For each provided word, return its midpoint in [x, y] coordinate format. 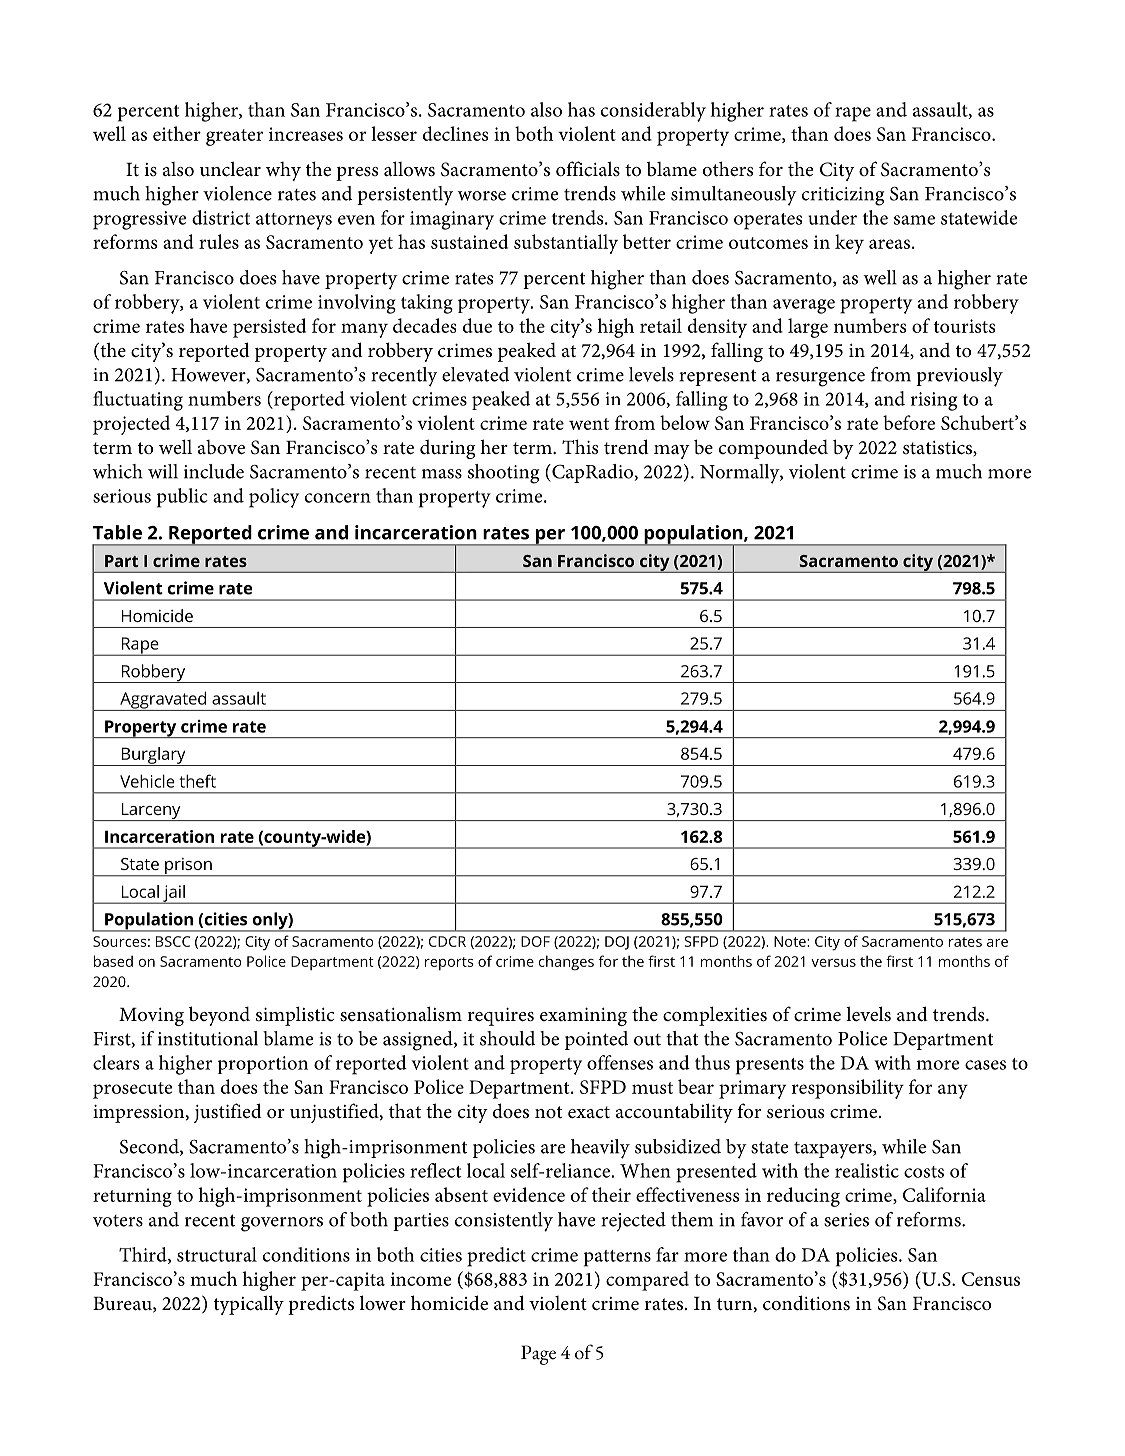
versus [833, 963]
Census [991, 1279]
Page [538, 1355]
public [182, 498]
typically [249, 1305]
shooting [504, 474]
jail [174, 894]
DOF [535, 941]
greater [234, 137]
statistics [938, 448]
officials [588, 169]
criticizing [843, 196]
